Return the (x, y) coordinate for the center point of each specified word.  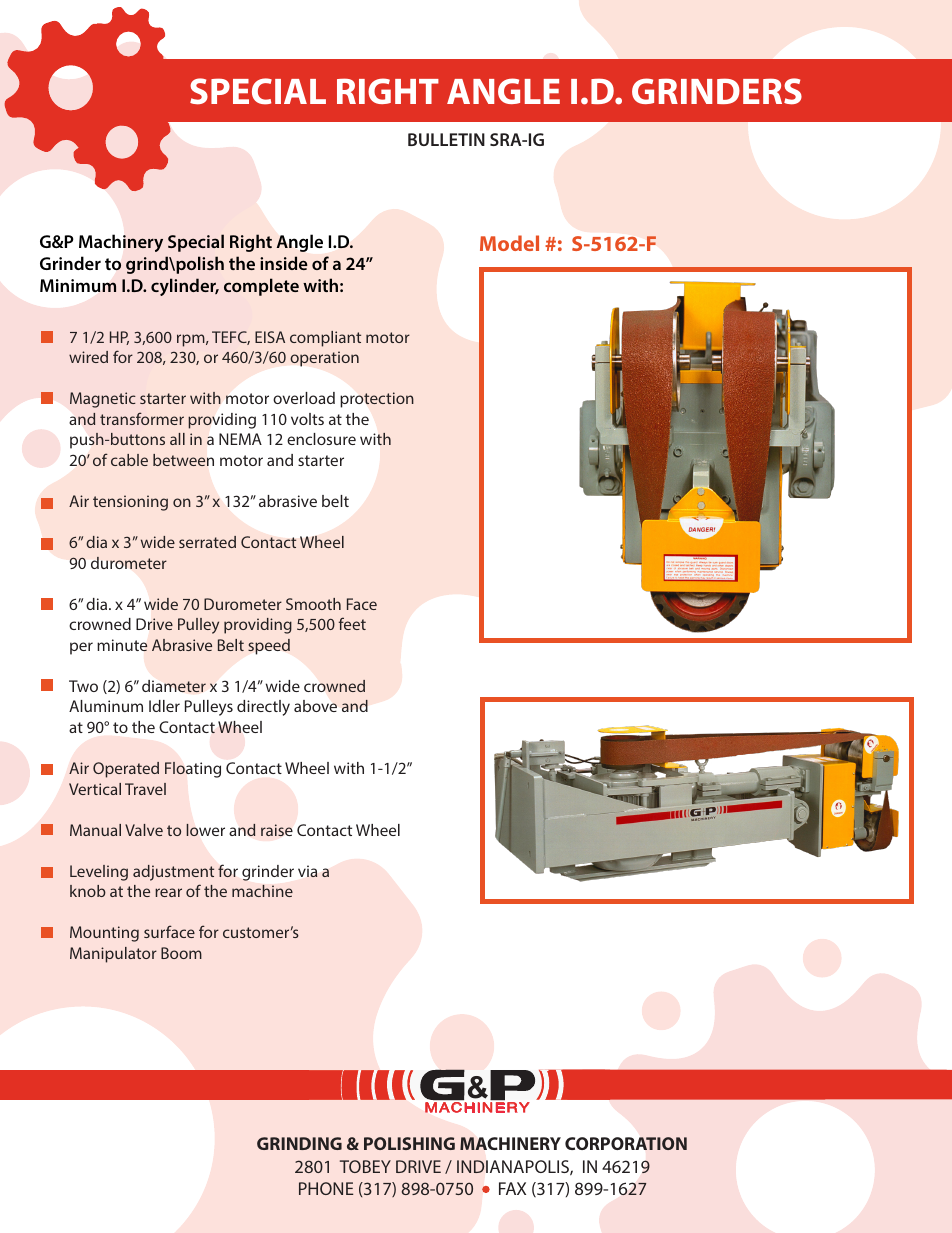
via (307, 871)
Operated (126, 770)
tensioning (130, 503)
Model (509, 243)
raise (277, 830)
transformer (142, 418)
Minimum (78, 285)
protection (377, 400)
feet (352, 623)
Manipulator (113, 955)
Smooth (313, 604)
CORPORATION (626, 1144)
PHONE (326, 1188)
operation (324, 359)
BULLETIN (446, 139)
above (315, 706)
